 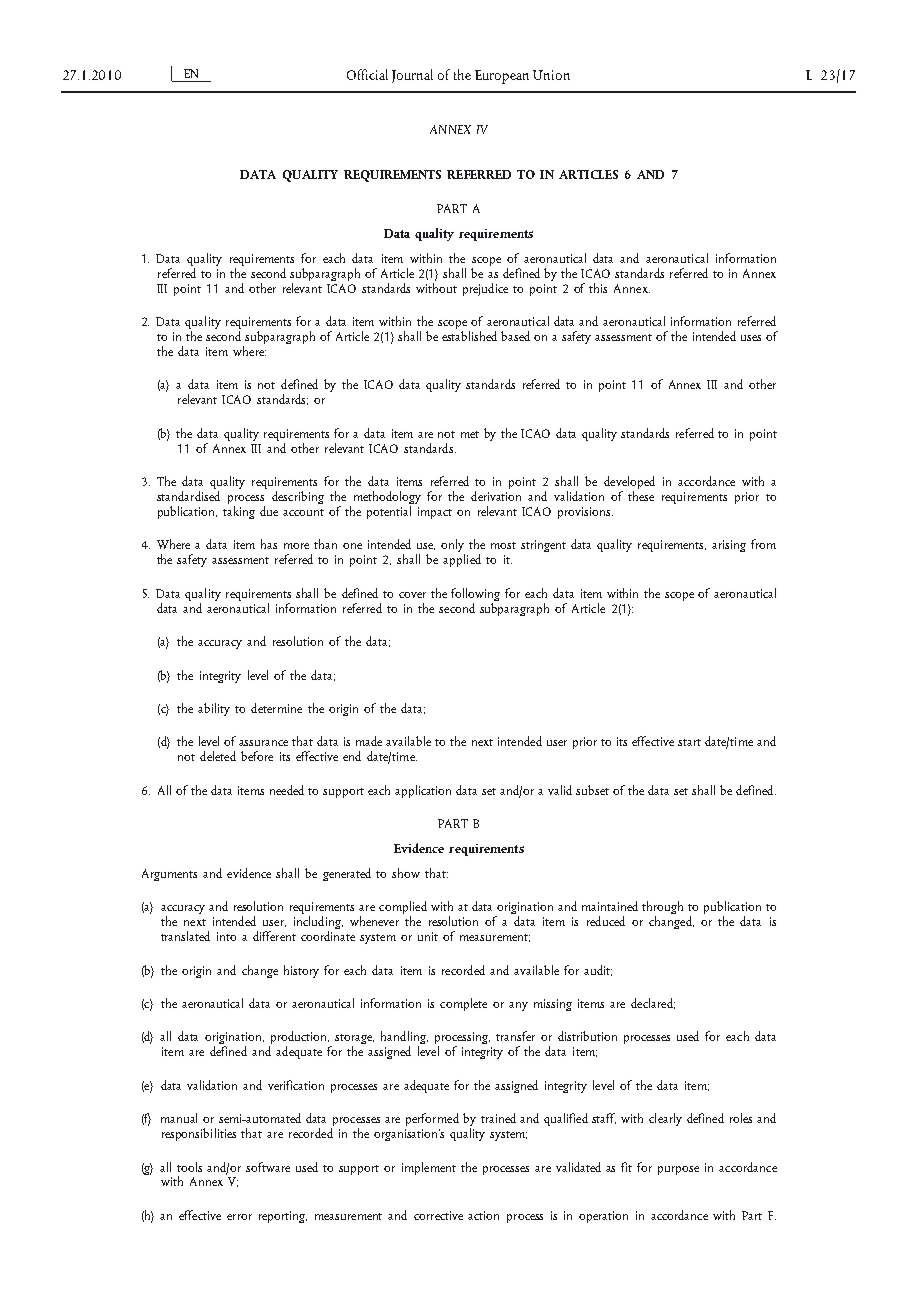 I want to click on purpose, so click(x=678, y=1170).
